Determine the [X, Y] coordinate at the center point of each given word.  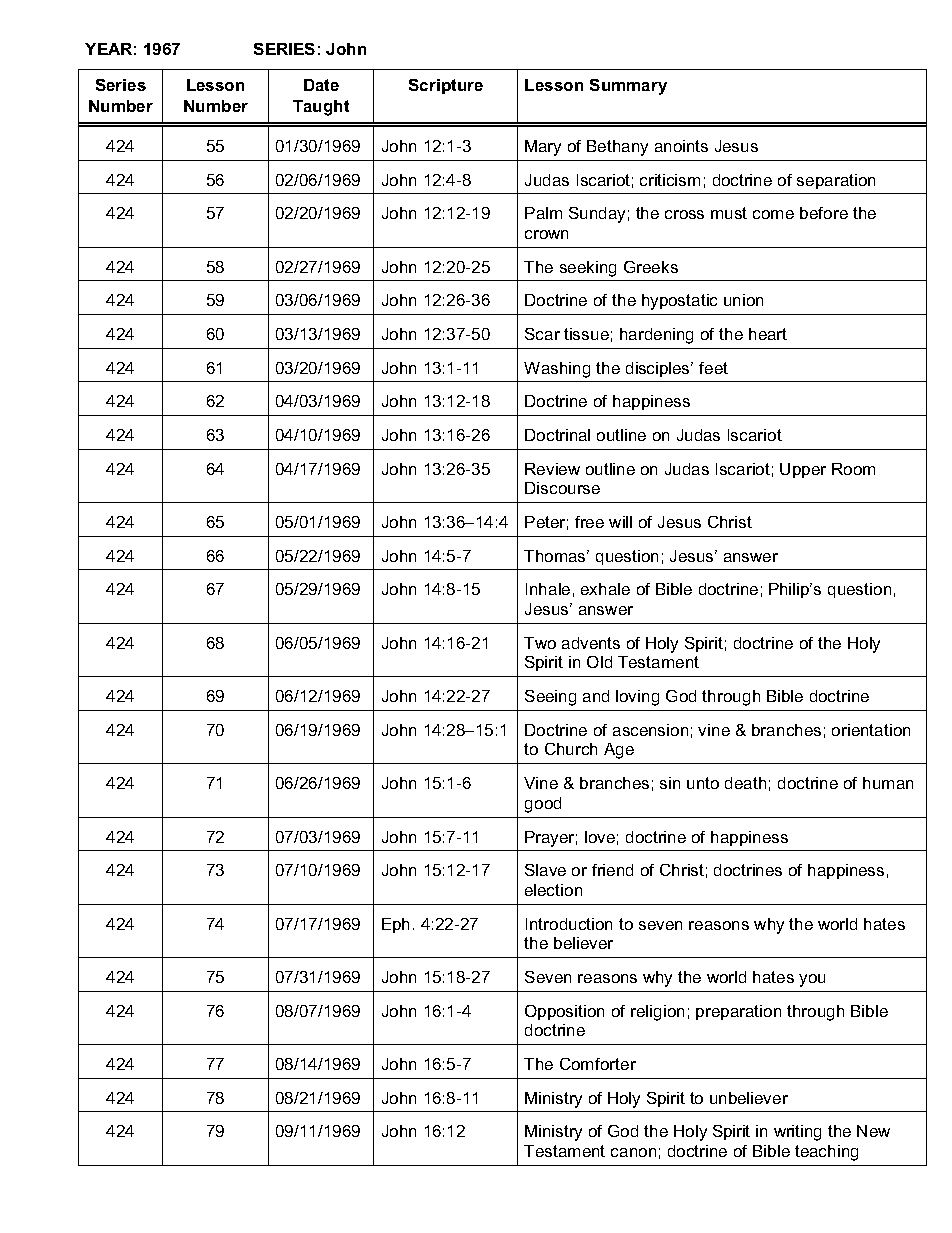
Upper [803, 470]
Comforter [598, 1064]
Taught [321, 108]
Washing [557, 370]
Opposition [564, 1012]
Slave [545, 870]
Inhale [548, 589]
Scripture [446, 86]
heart [768, 334]
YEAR [108, 49]
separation [836, 181]
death [745, 783]
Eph [395, 925]
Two [540, 643]
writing [797, 1133]
